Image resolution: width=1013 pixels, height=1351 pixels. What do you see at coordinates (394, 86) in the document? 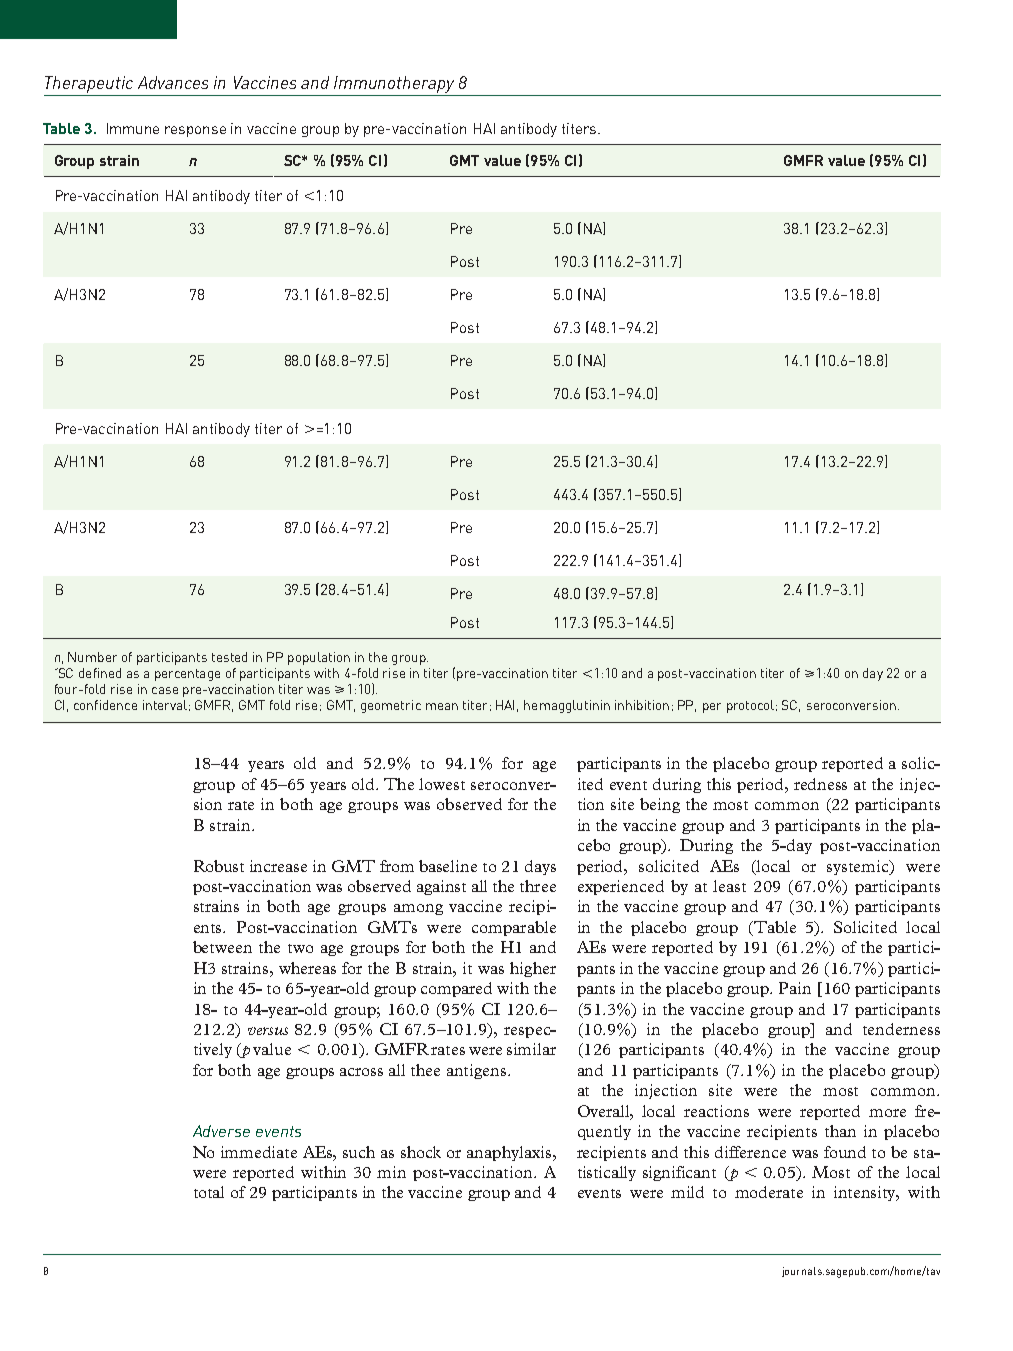
I see `Immunotherapy` at bounding box center [394, 86].
